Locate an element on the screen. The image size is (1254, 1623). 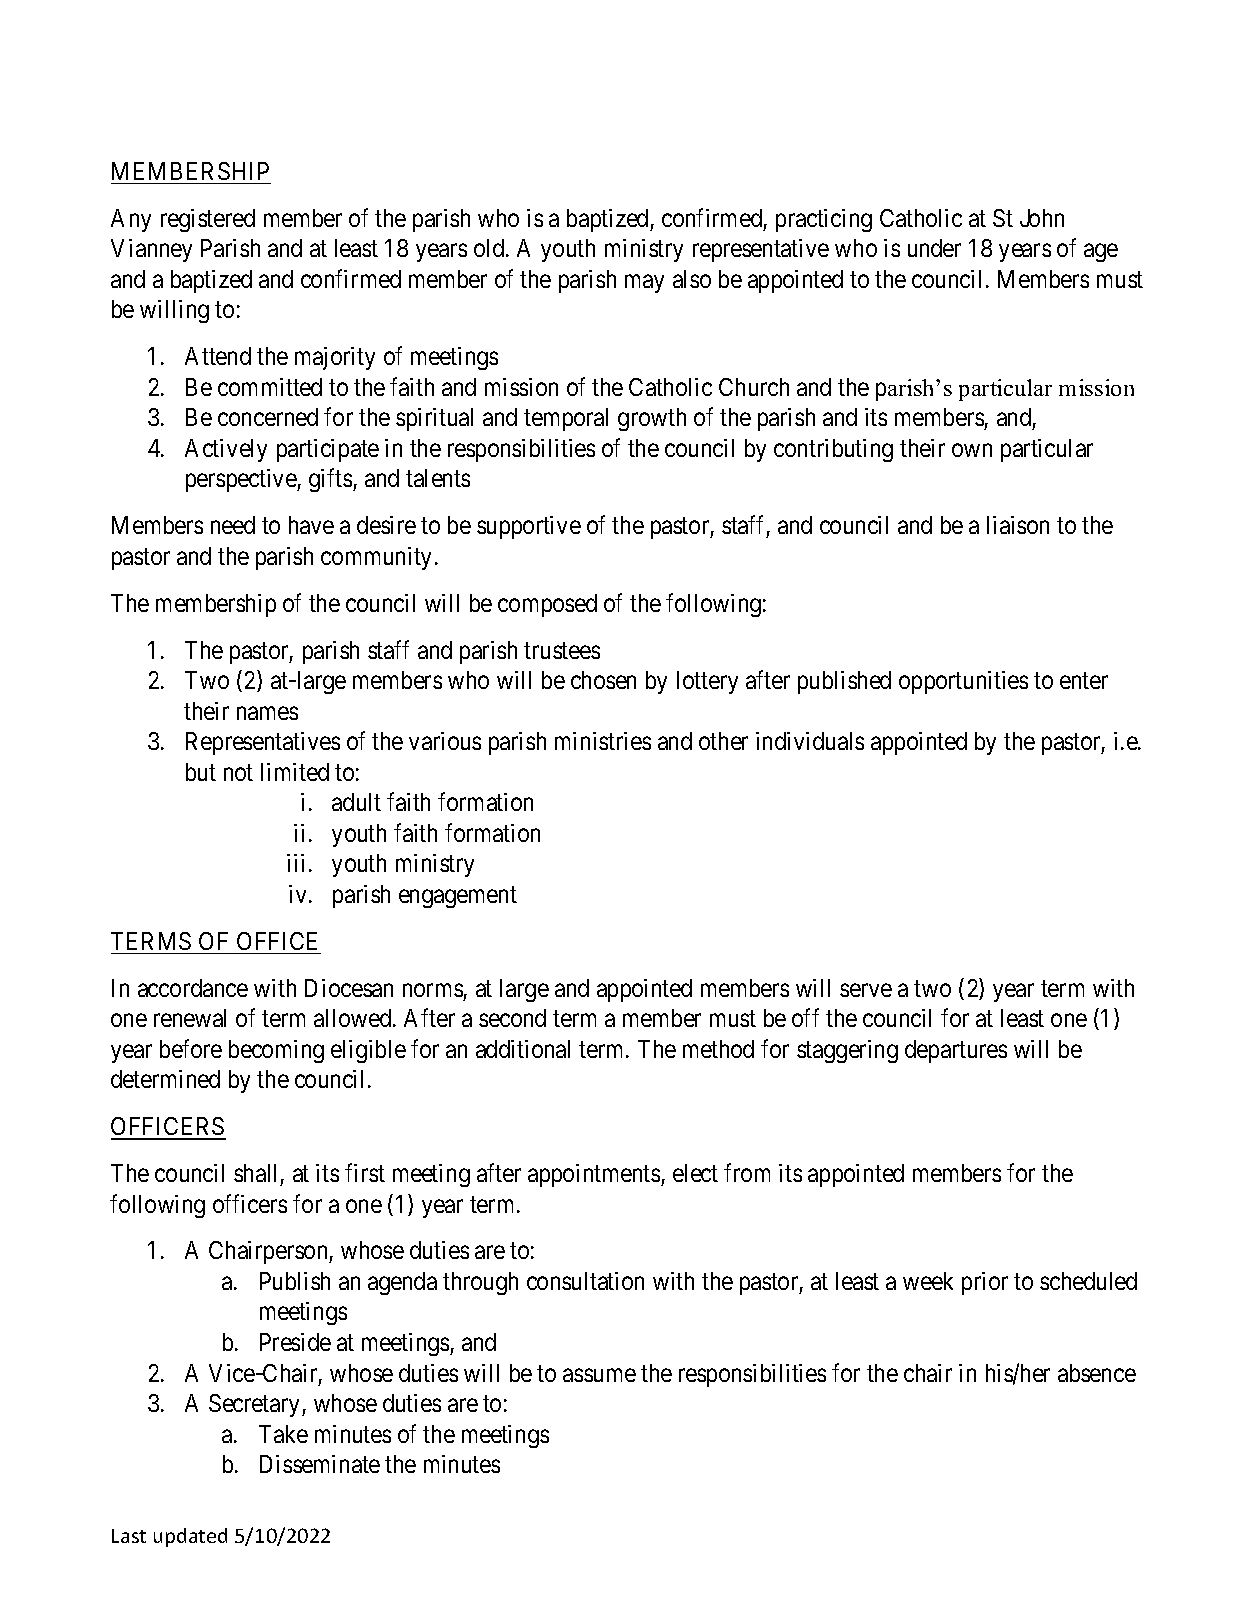
registered is located at coordinates (208, 220).
